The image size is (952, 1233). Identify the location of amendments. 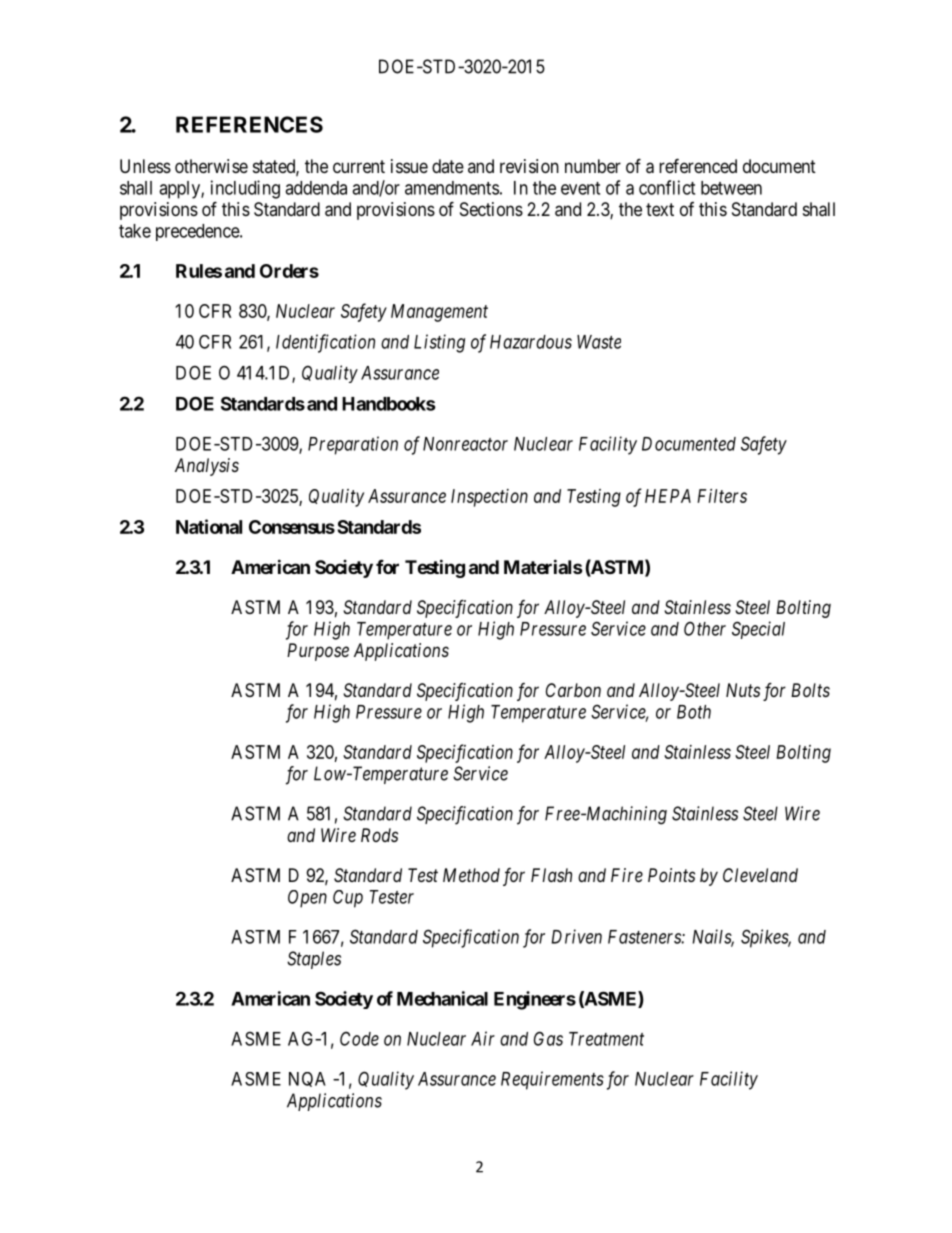
(452, 188).
